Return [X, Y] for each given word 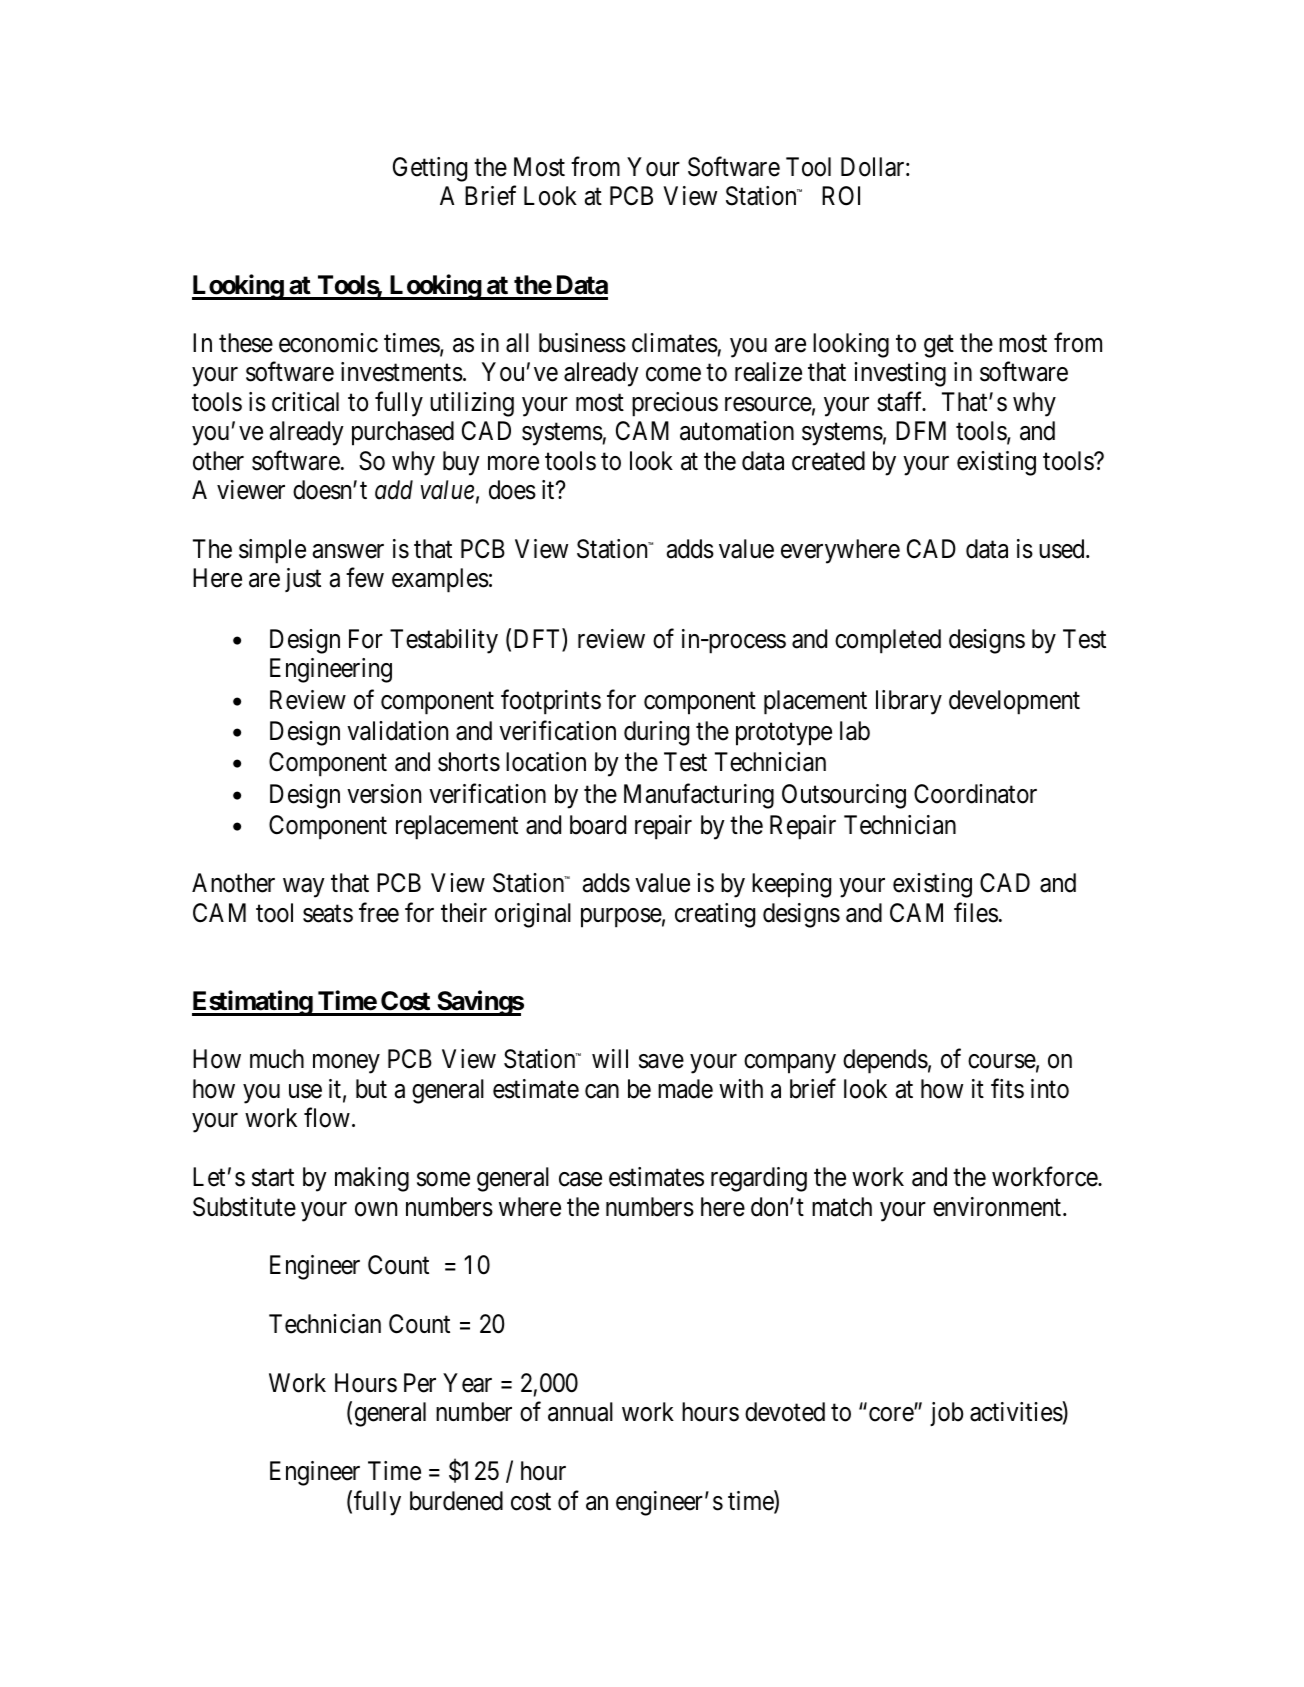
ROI [841, 196]
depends [885, 1061]
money [346, 1064]
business [582, 343]
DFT [538, 640]
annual [580, 1412]
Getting [430, 169]
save [661, 1062]
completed [888, 641]
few [365, 578]
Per [420, 1383]
